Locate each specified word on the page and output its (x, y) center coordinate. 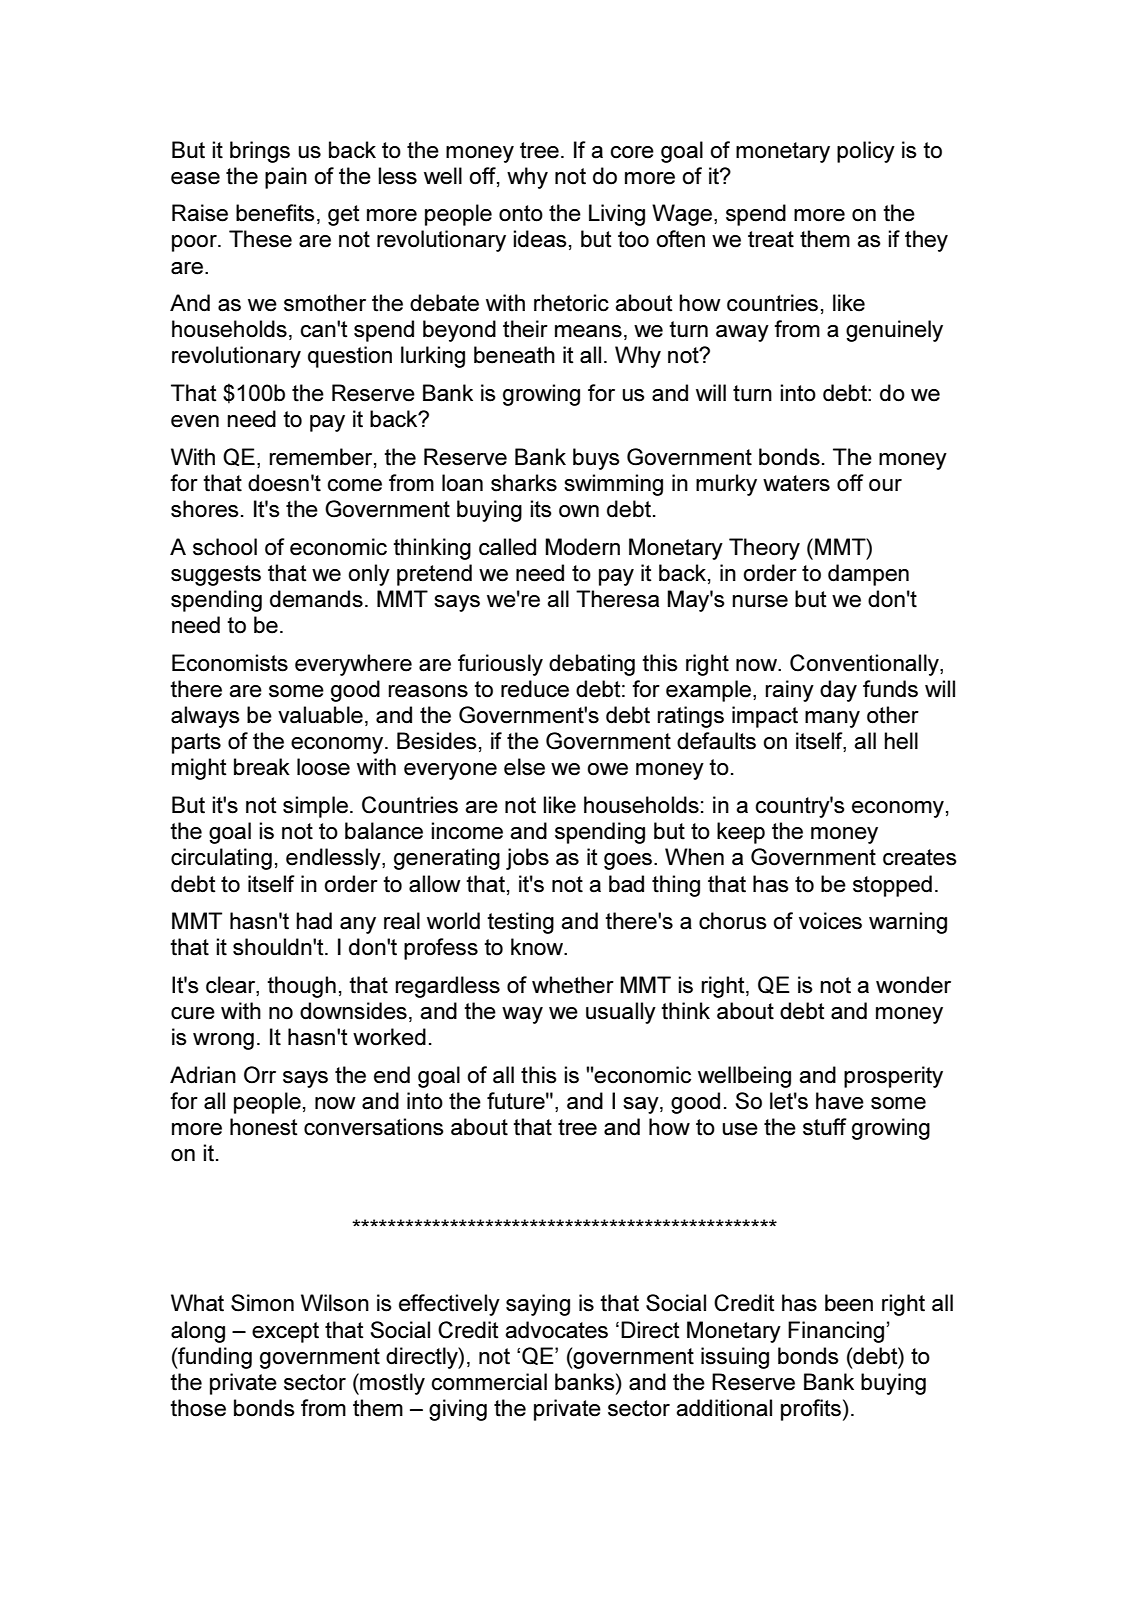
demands (316, 599)
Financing (836, 1332)
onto (521, 213)
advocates (557, 1330)
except (285, 1332)
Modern (582, 547)
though (301, 987)
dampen (868, 575)
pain (286, 178)
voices (830, 921)
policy (866, 152)
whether (573, 985)
